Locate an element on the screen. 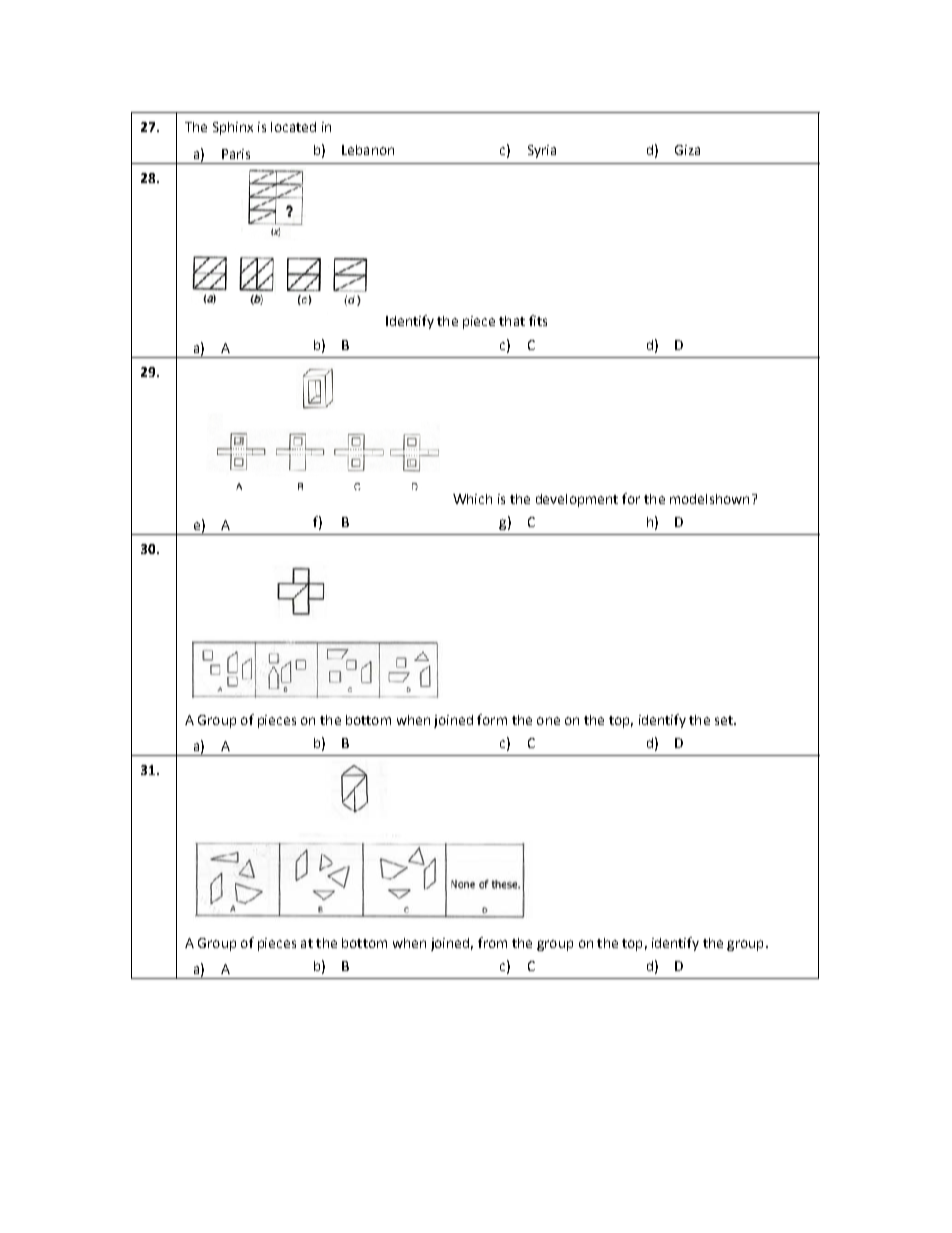 This screenshot has height=1233, width=952. set is located at coordinates (725, 720).
